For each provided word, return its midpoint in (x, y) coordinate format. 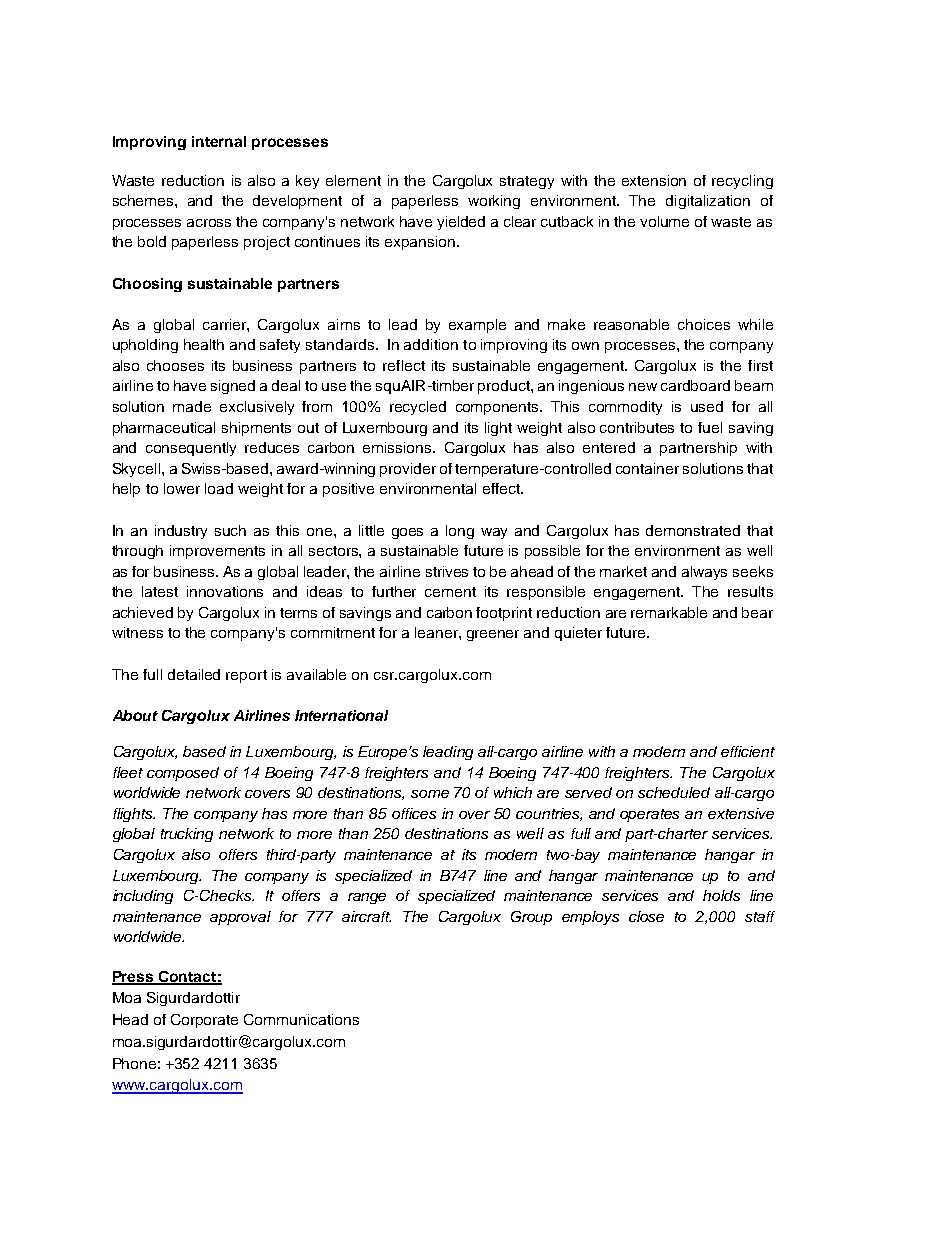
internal (219, 141)
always (704, 573)
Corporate (204, 1021)
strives (447, 571)
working (494, 202)
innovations (225, 591)
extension (654, 180)
